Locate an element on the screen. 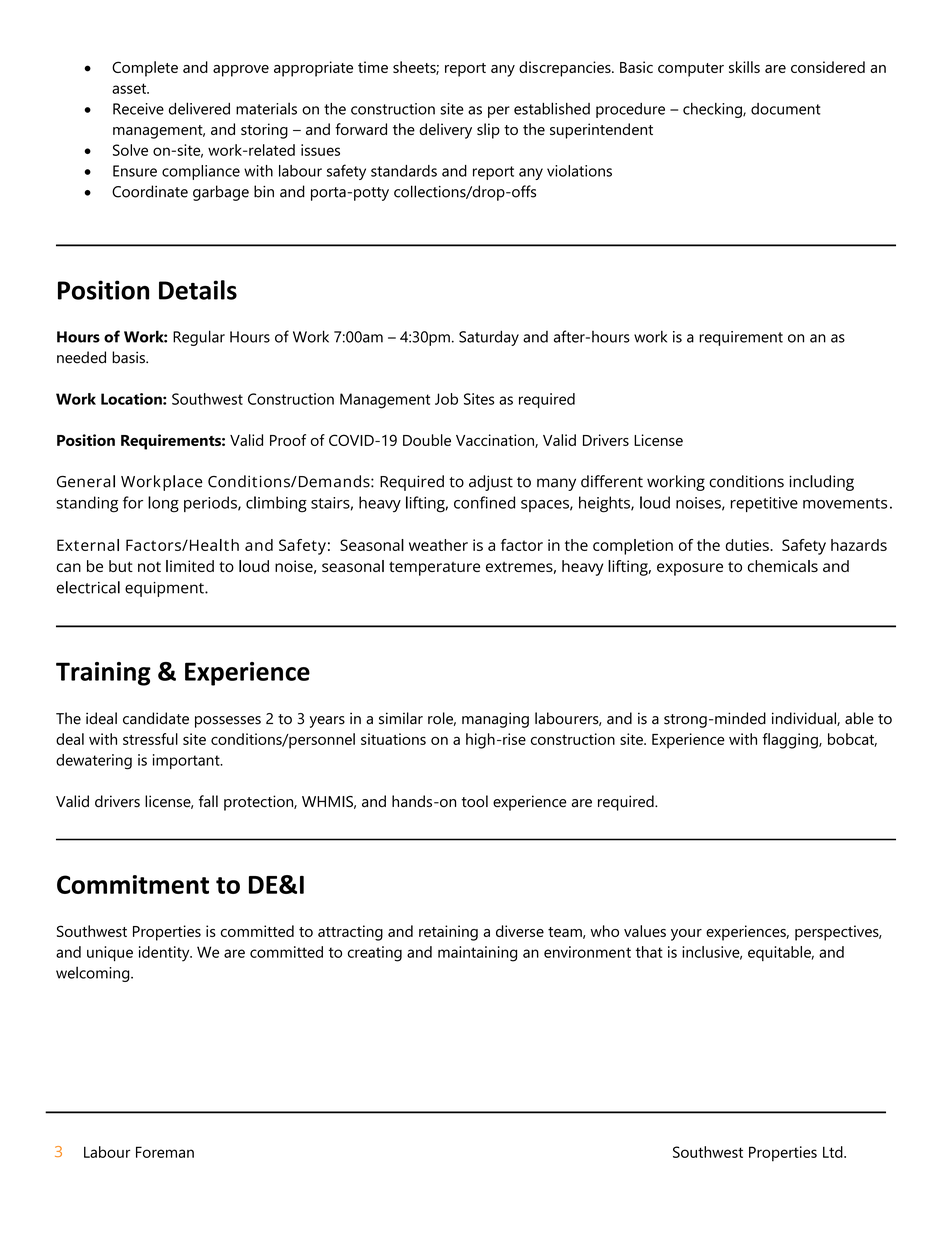 The width and height of the screenshot is (952, 1233). Vaccination is located at coordinates (496, 441).
